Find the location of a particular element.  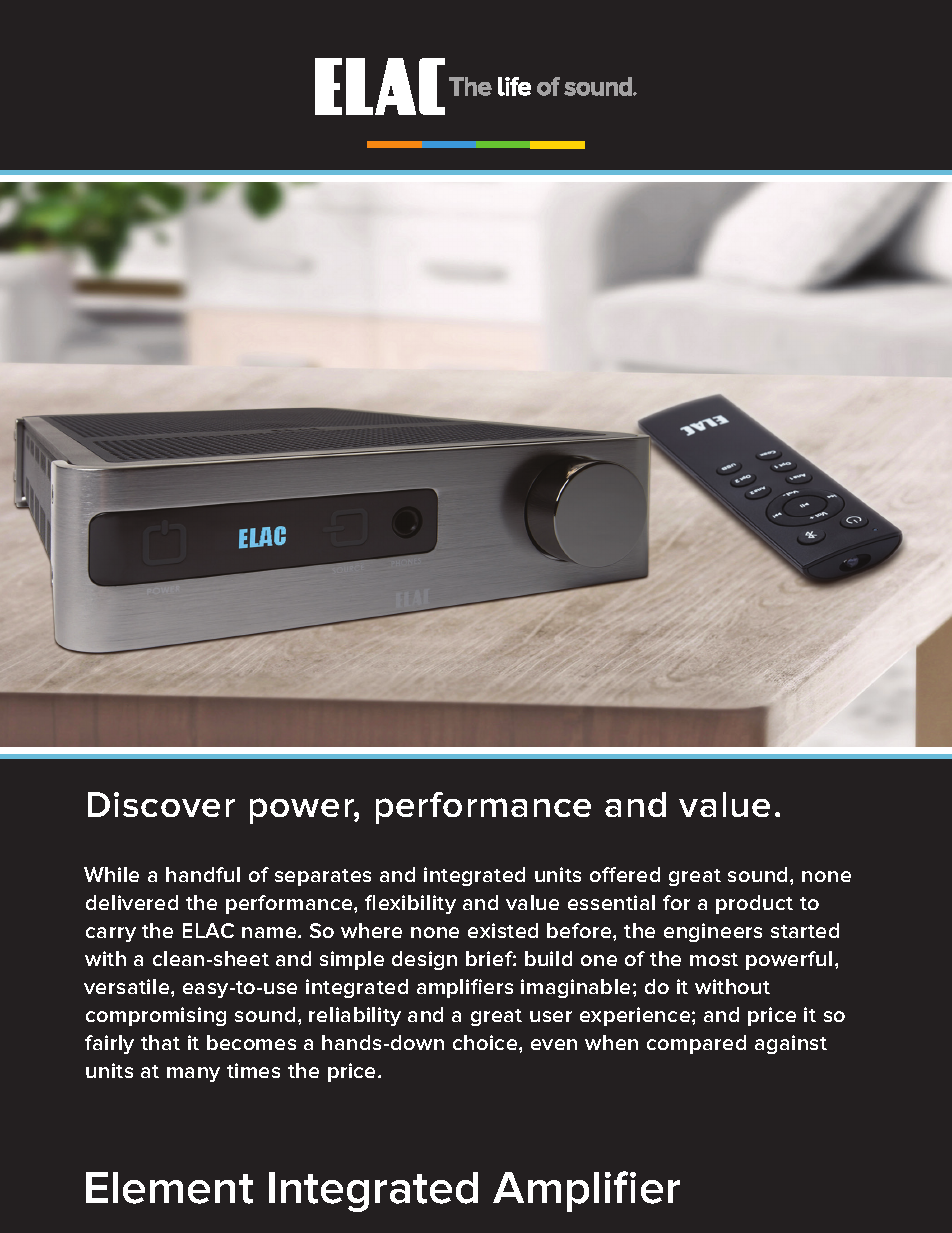

choice is located at coordinates (486, 1042).
